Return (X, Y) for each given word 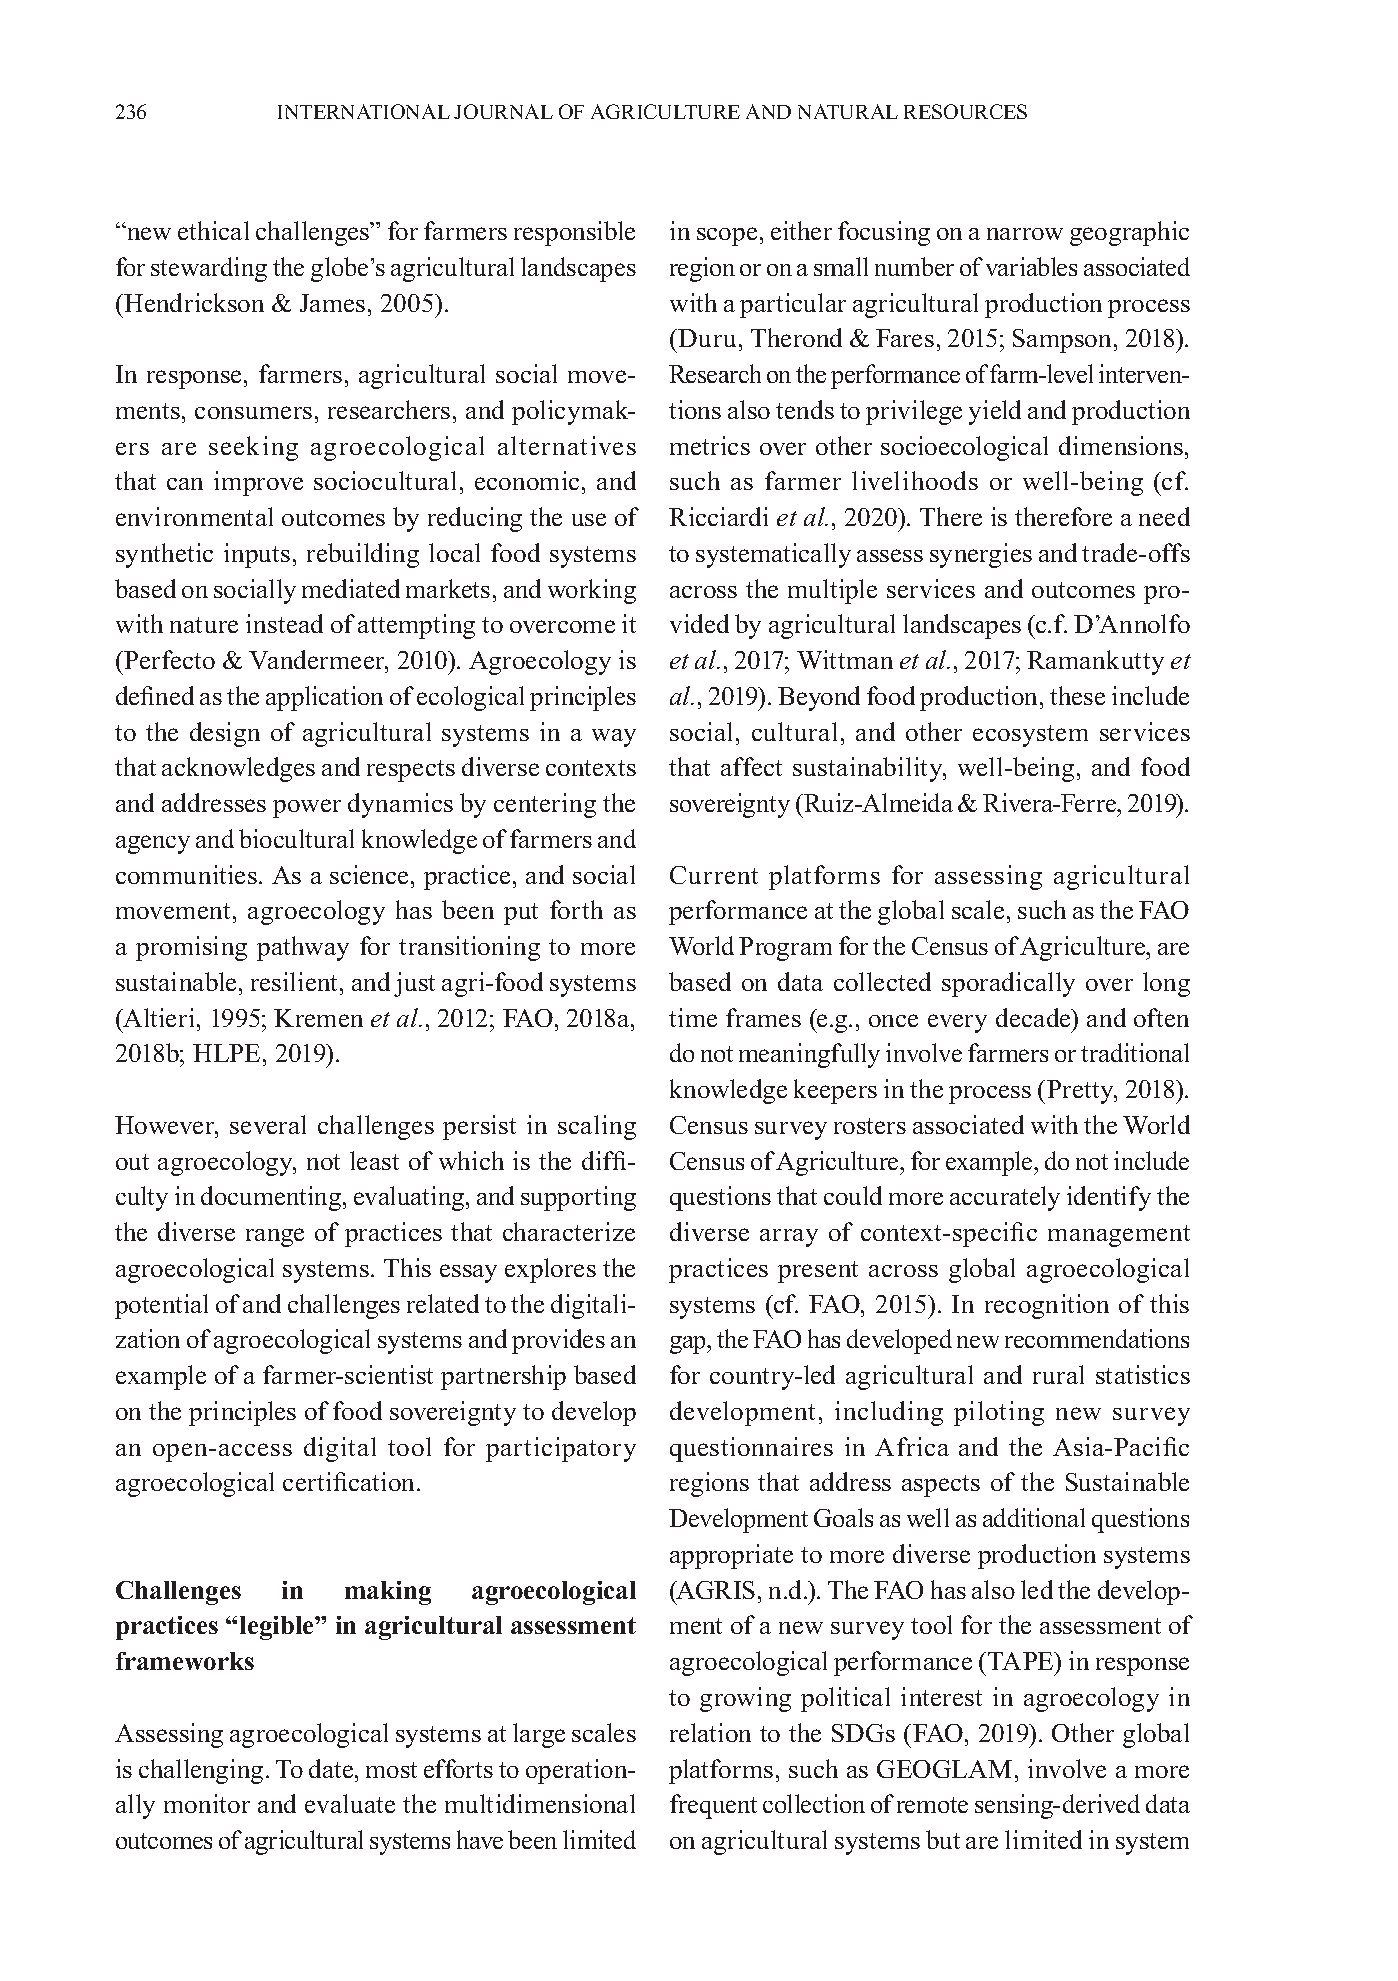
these (1077, 695)
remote (932, 1805)
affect (751, 766)
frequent (713, 1806)
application (324, 698)
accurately (1005, 1198)
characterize (569, 1231)
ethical (213, 230)
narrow (1025, 234)
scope (727, 236)
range (275, 1237)
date (332, 1768)
